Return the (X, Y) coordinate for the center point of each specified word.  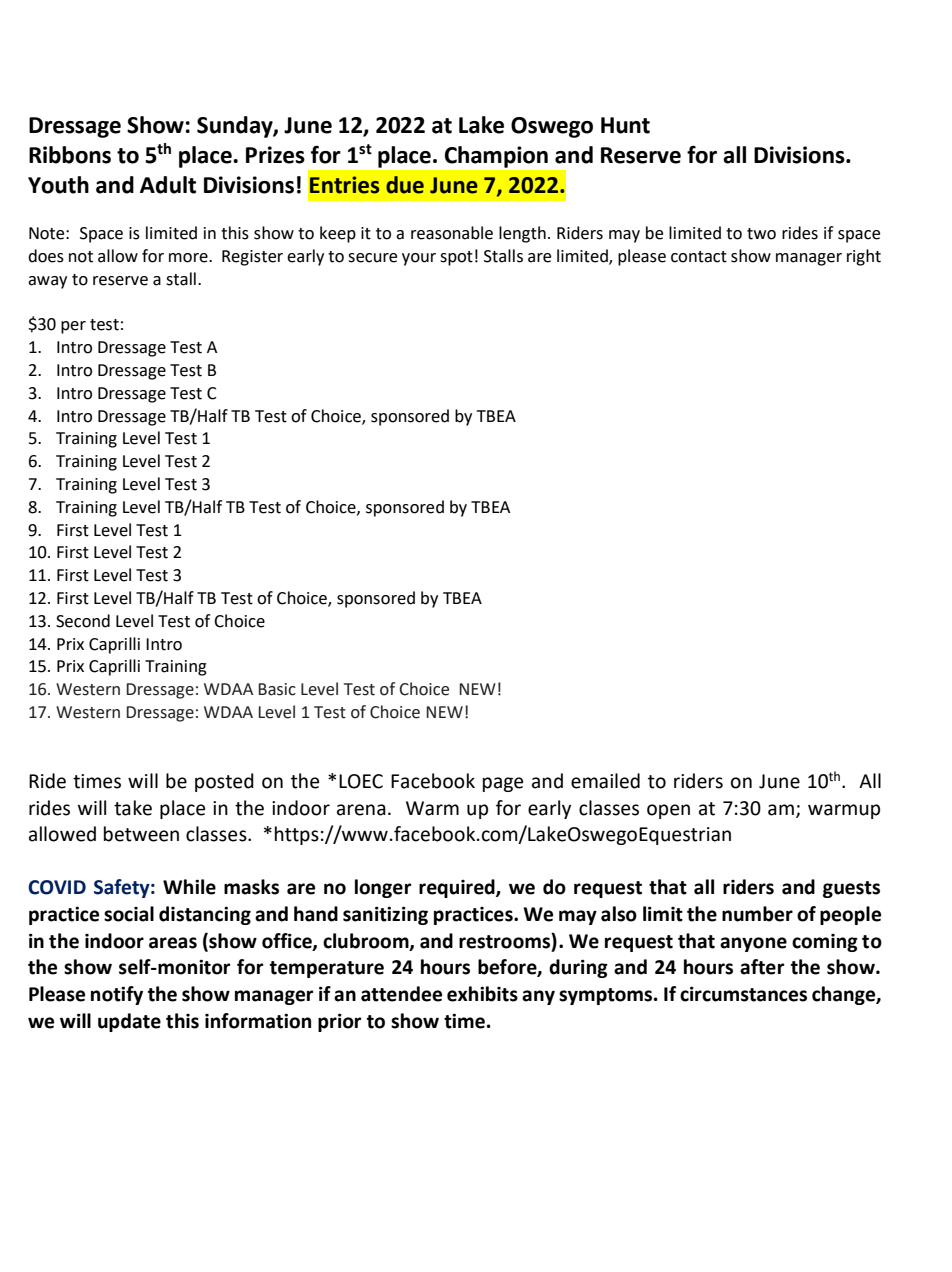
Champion (496, 157)
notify (117, 995)
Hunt (625, 125)
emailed (605, 781)
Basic (277, 689)
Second (83, 621)
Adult (168, 185)
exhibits (482, 994)
